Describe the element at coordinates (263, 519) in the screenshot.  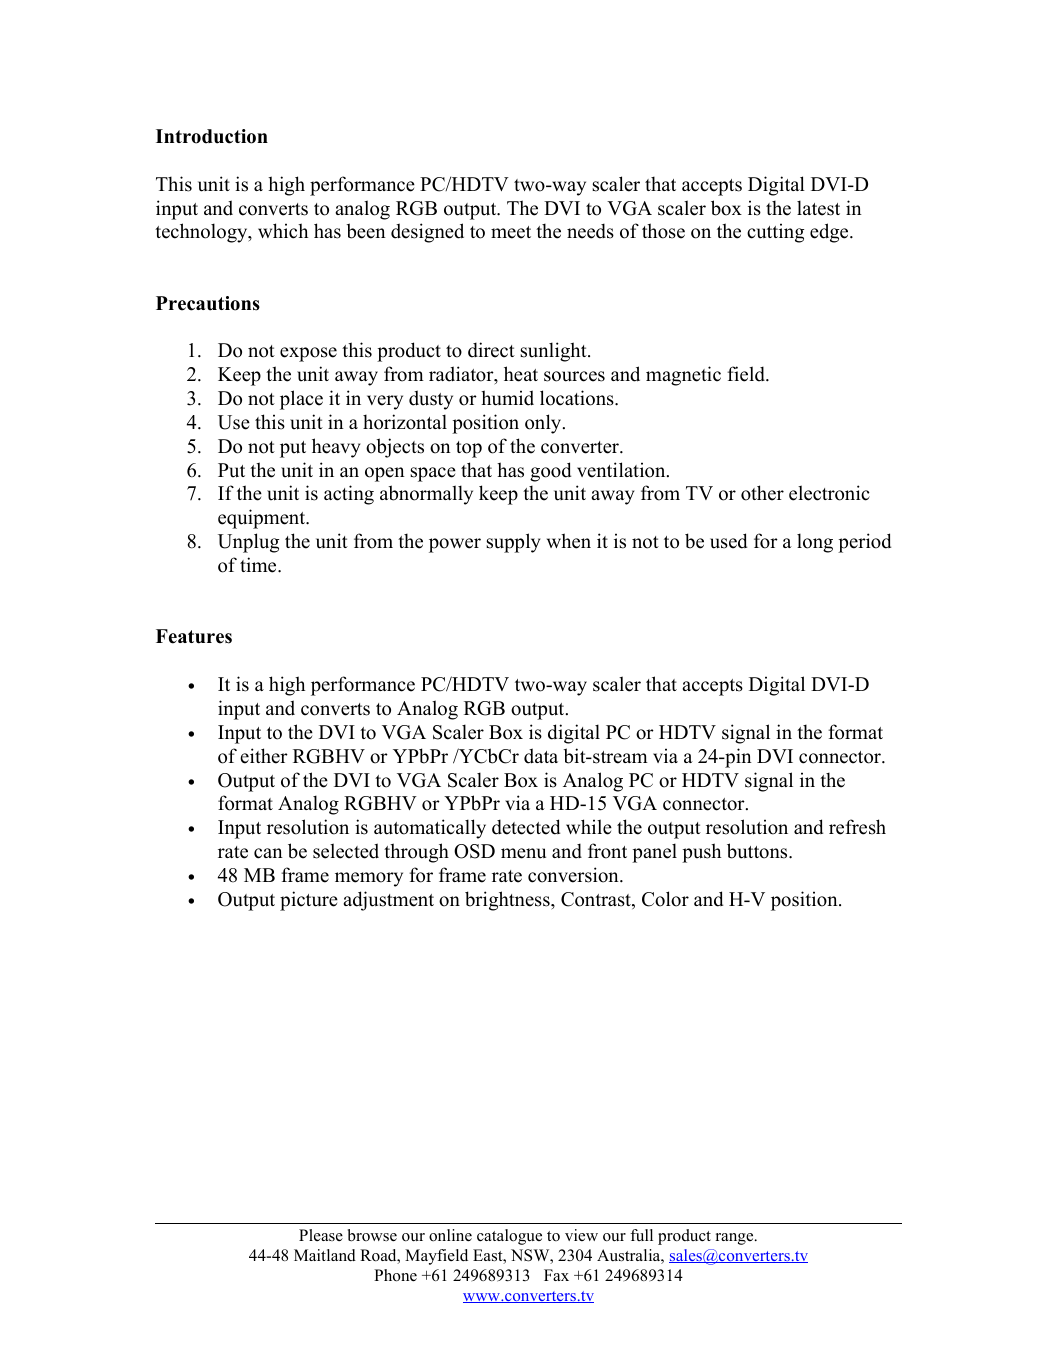
I see `equipment` at that location.
